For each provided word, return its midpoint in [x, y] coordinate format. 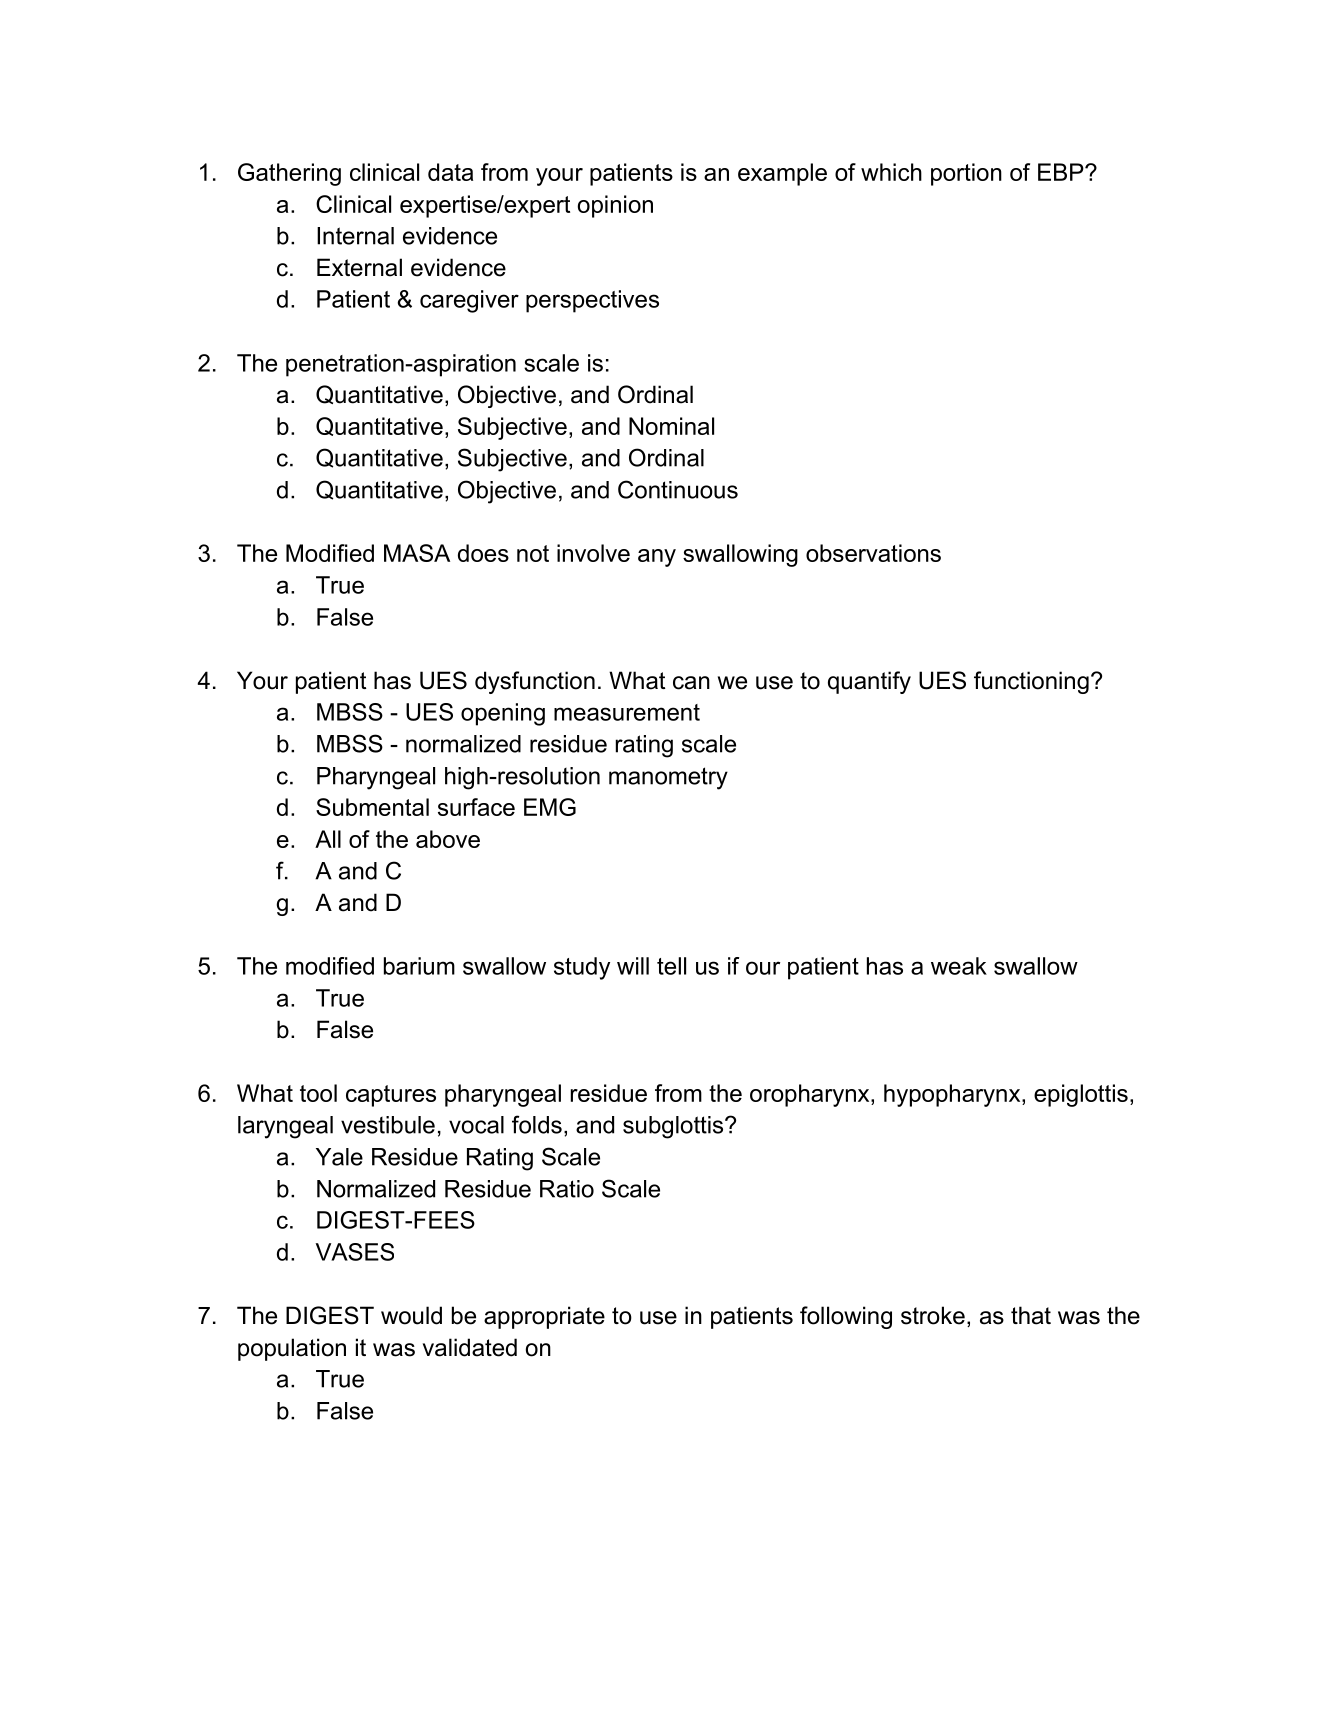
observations [873, 553]
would [411, 1315]
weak [959, 966]
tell [671, 966]
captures [391, 1096]
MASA [417, 553]
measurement [627, 712]
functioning [1031, 682]
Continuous [678, 489]
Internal [355, 236]
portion [966, 174]
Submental [372, 807]
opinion [615, 206]
